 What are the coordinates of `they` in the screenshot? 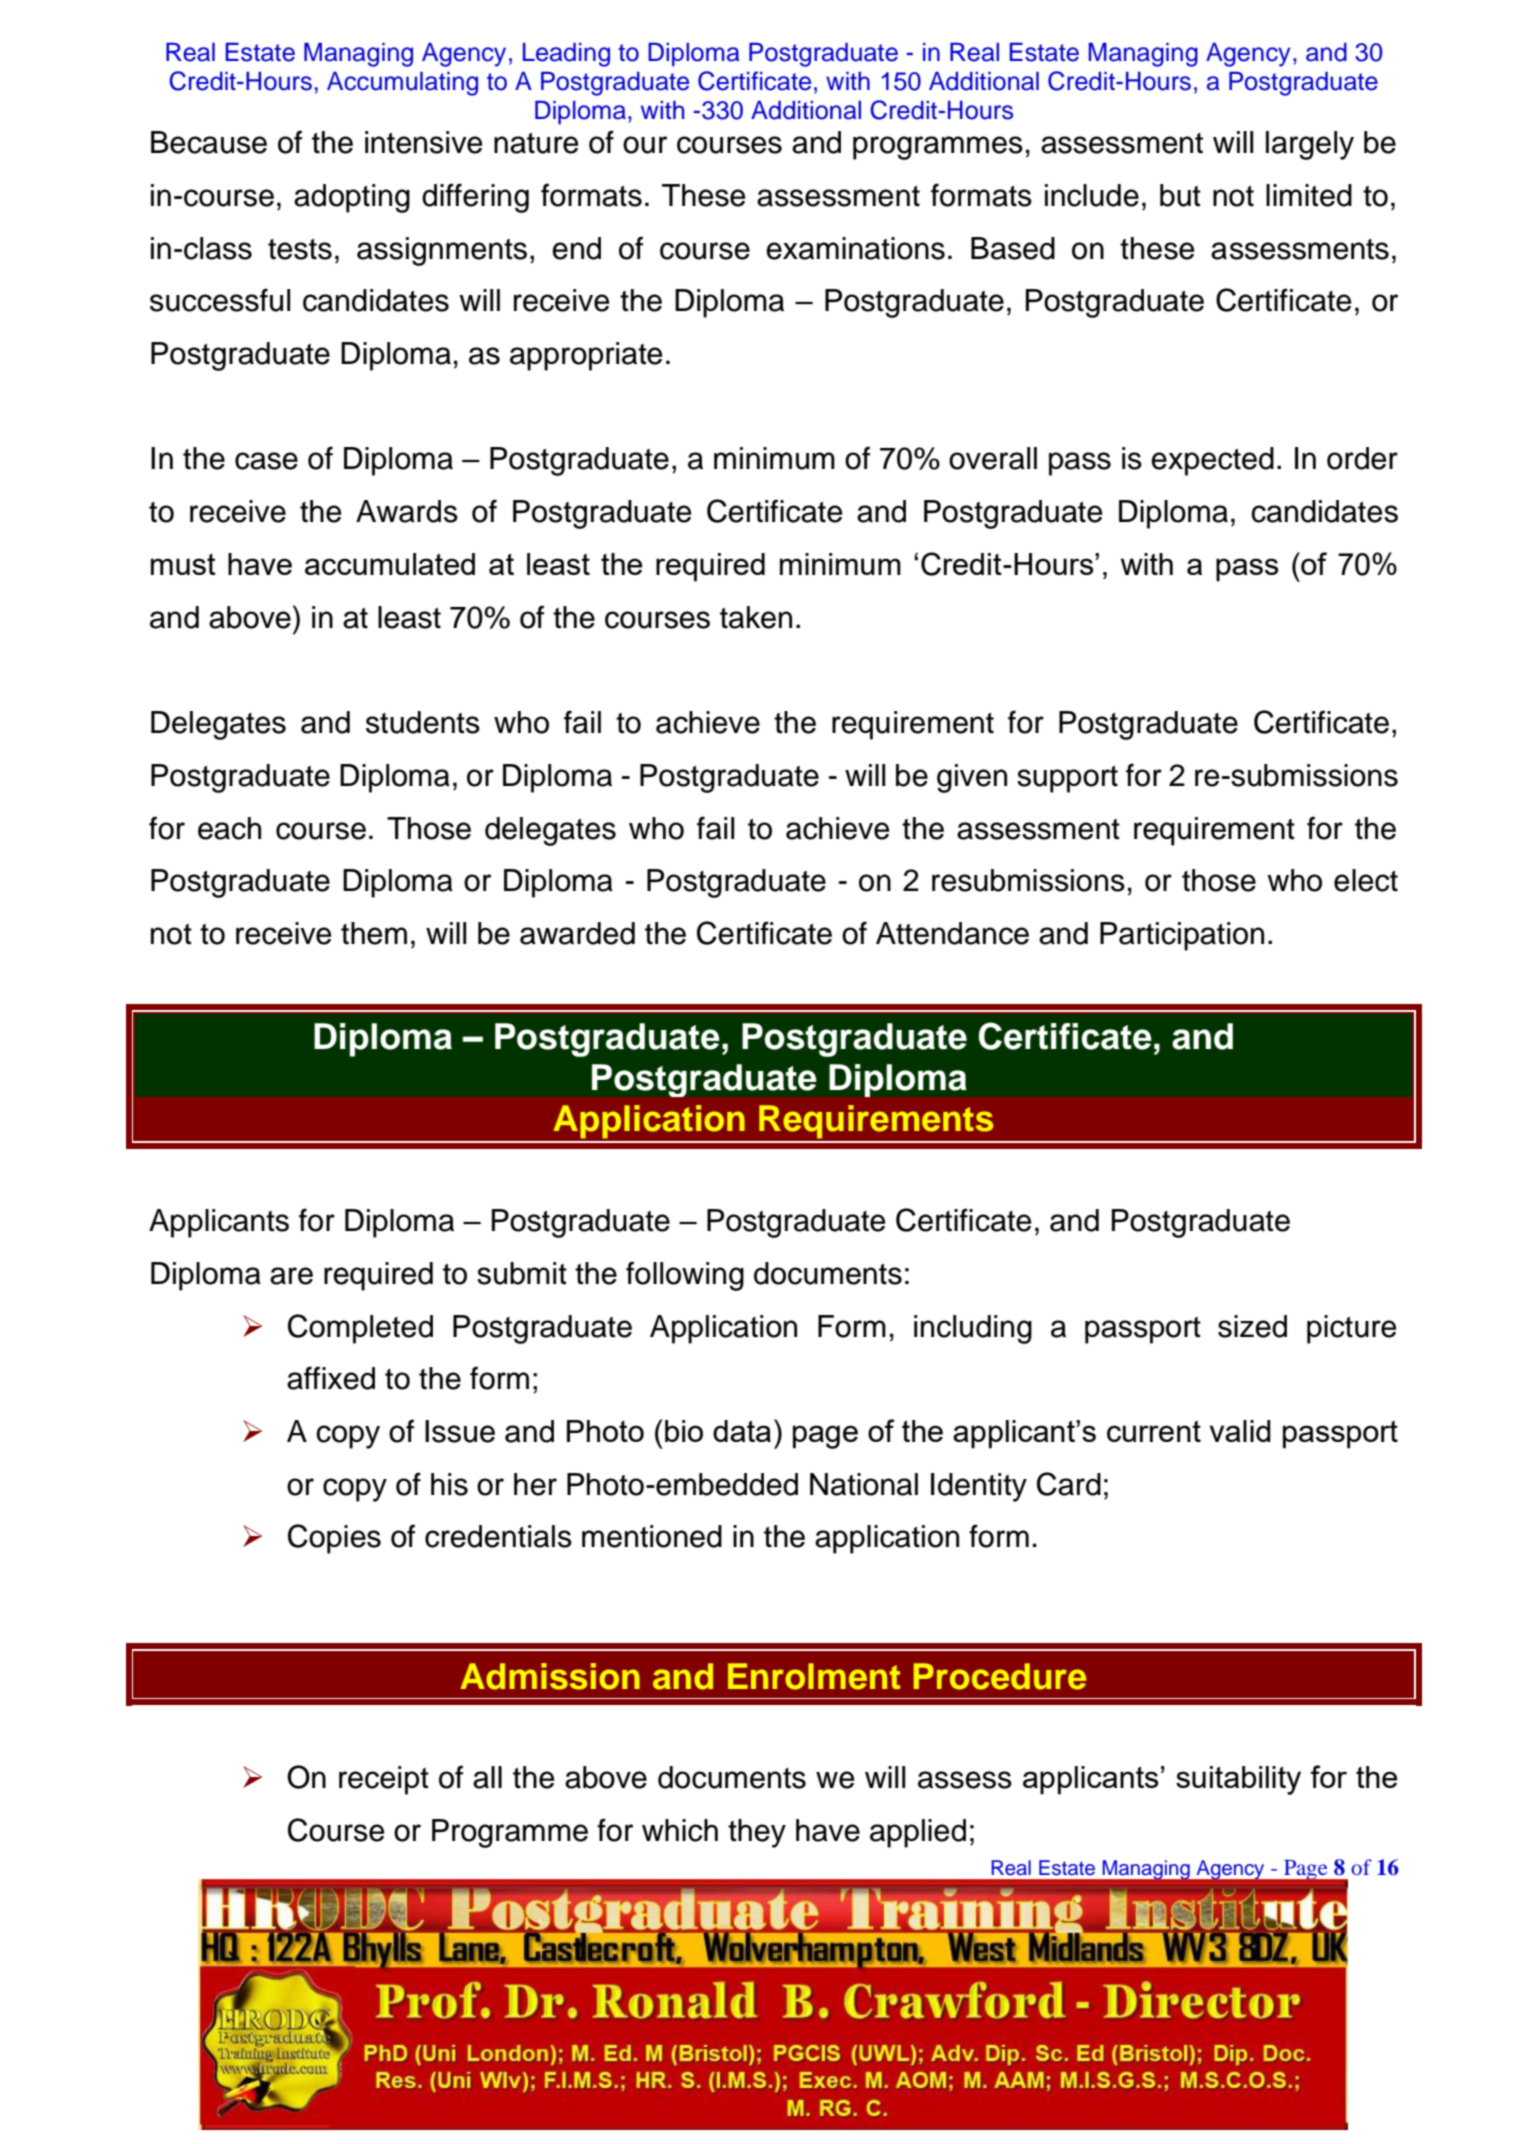 It's located at (757, 1833).
